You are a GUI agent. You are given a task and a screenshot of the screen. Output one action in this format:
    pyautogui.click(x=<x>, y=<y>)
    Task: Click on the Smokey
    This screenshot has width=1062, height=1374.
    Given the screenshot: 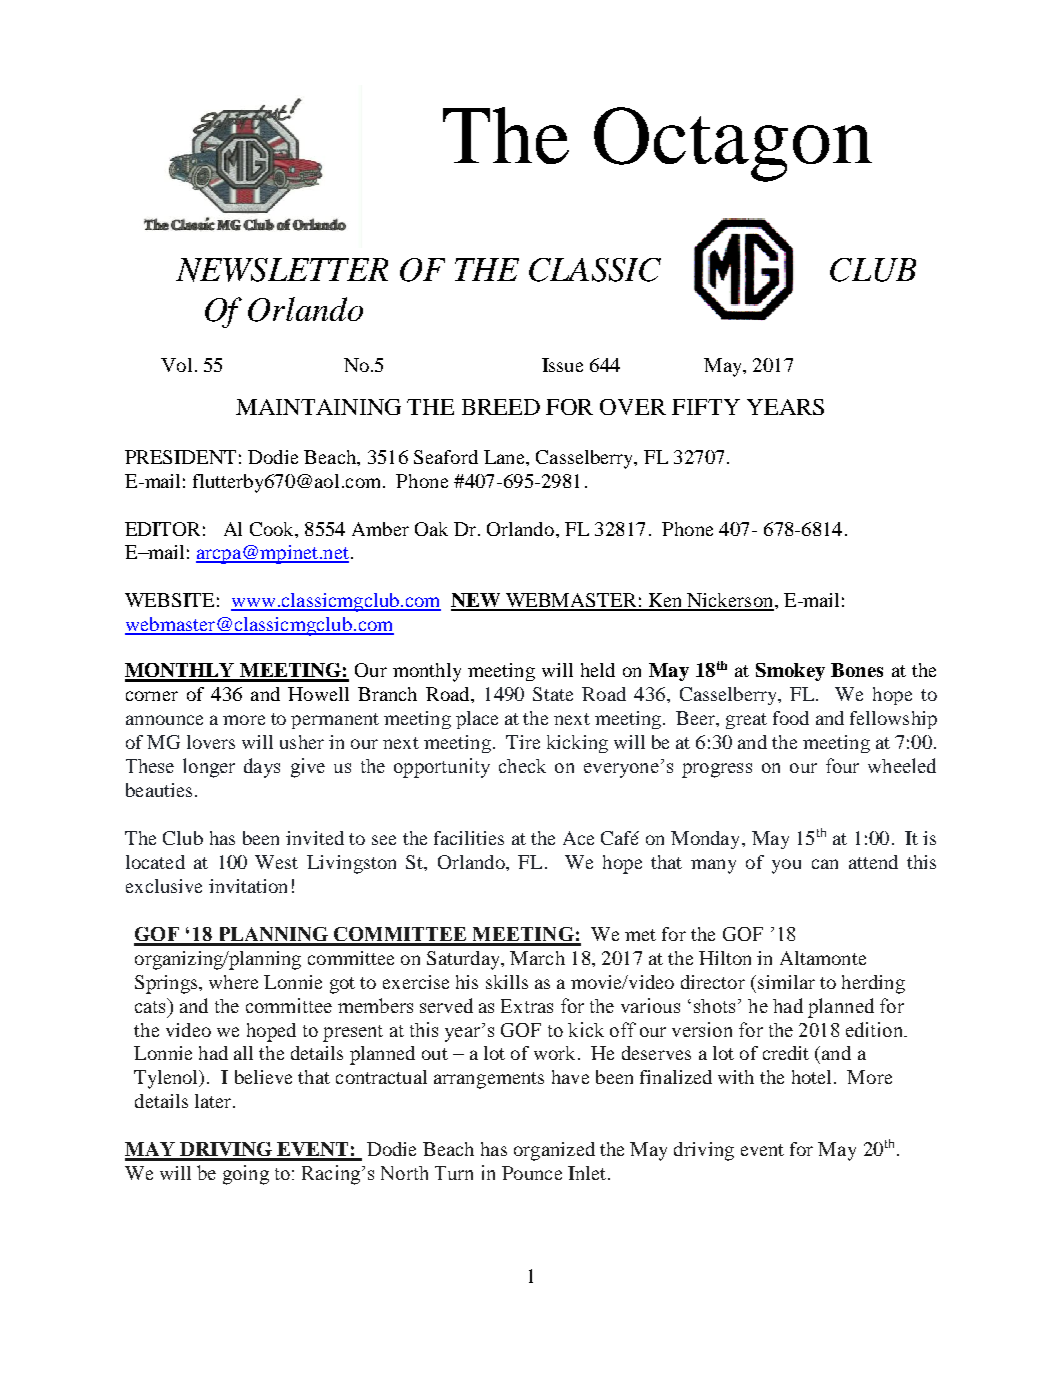 What is the action you would take?
    pyautogui.click(x=790, y=672)
